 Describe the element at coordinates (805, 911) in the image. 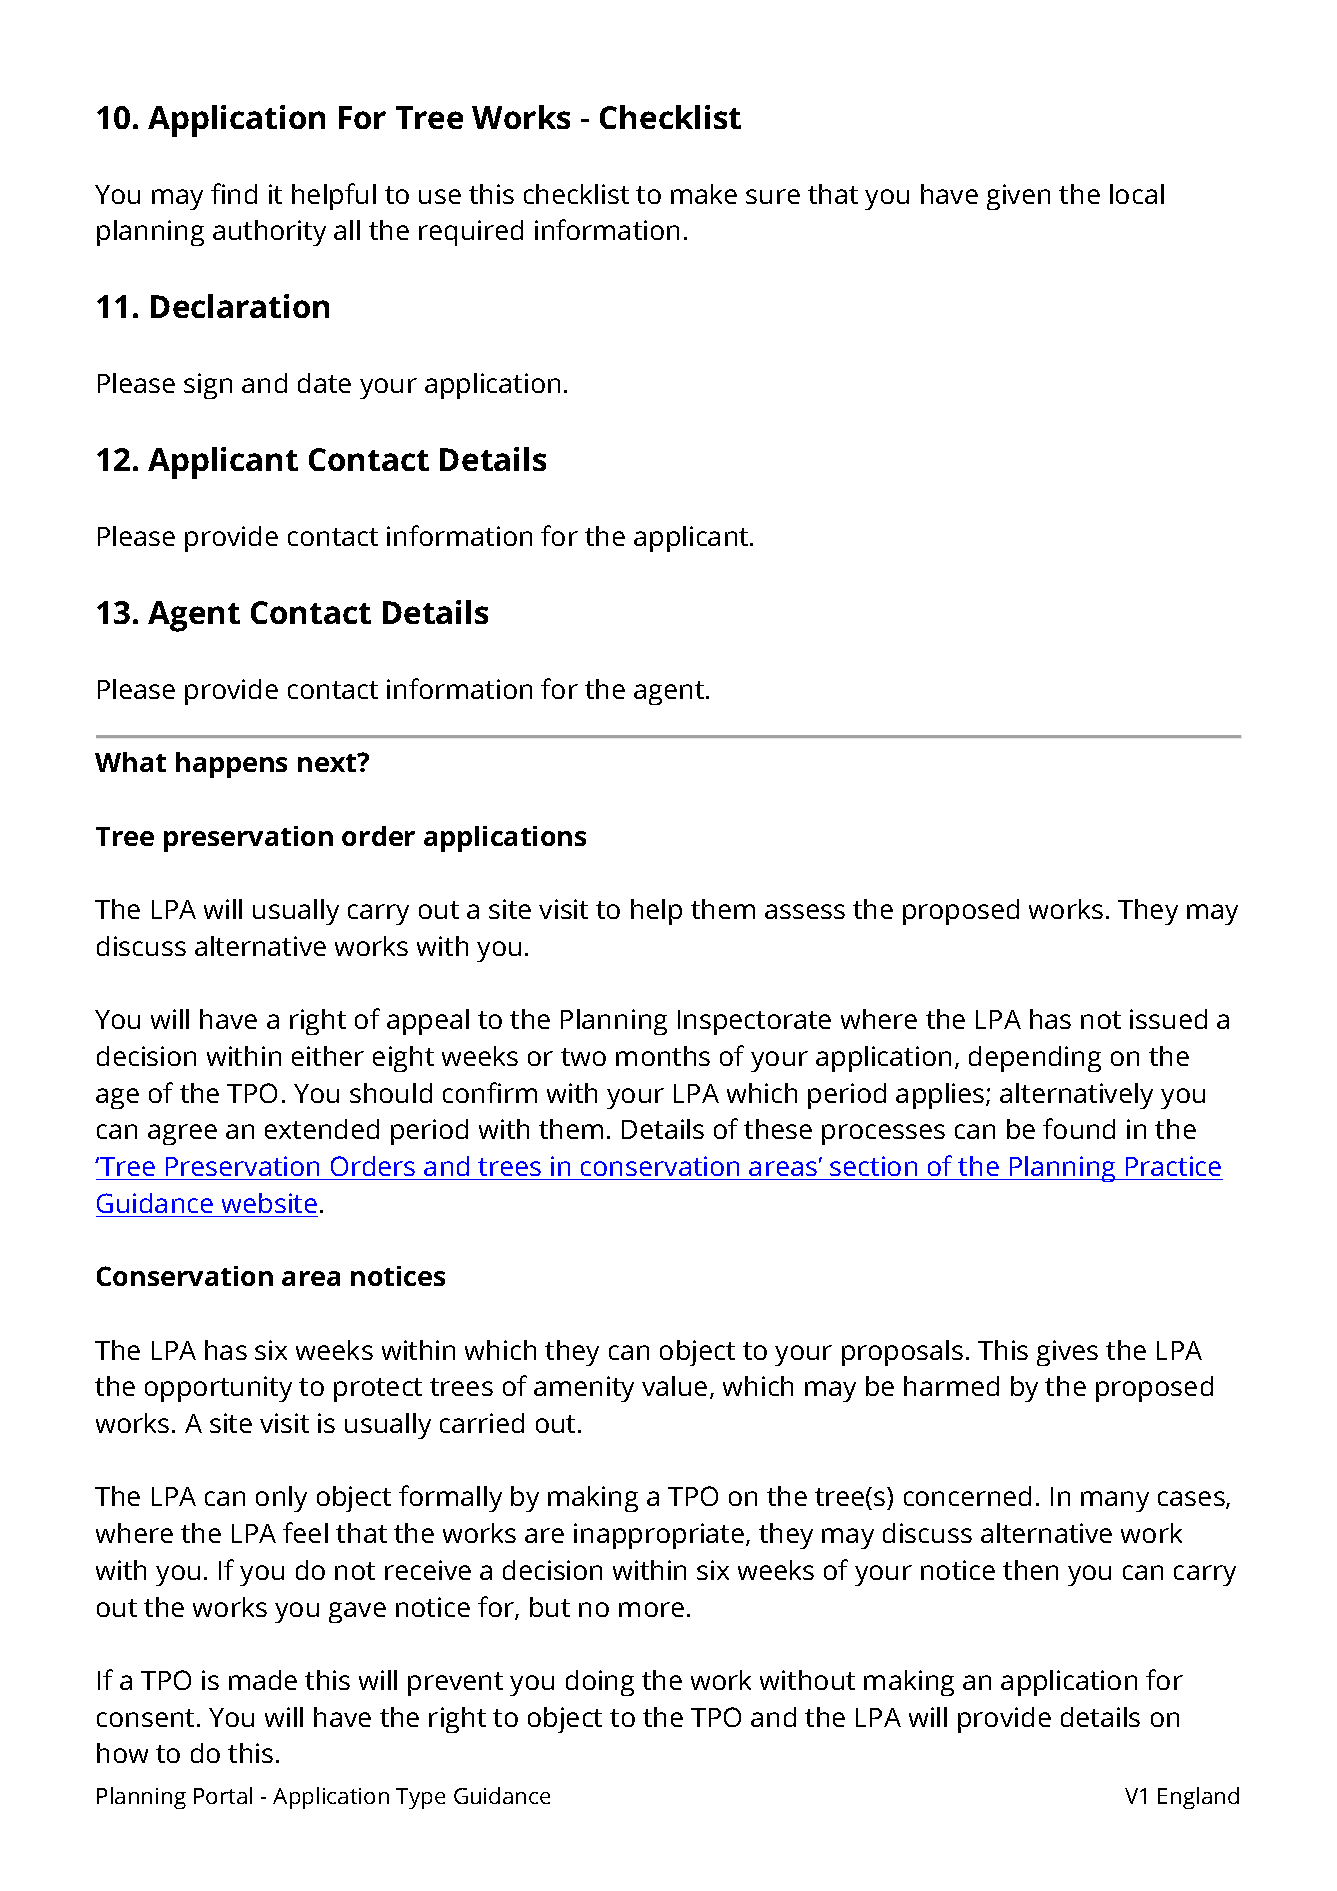

I see `assess` at that location.
